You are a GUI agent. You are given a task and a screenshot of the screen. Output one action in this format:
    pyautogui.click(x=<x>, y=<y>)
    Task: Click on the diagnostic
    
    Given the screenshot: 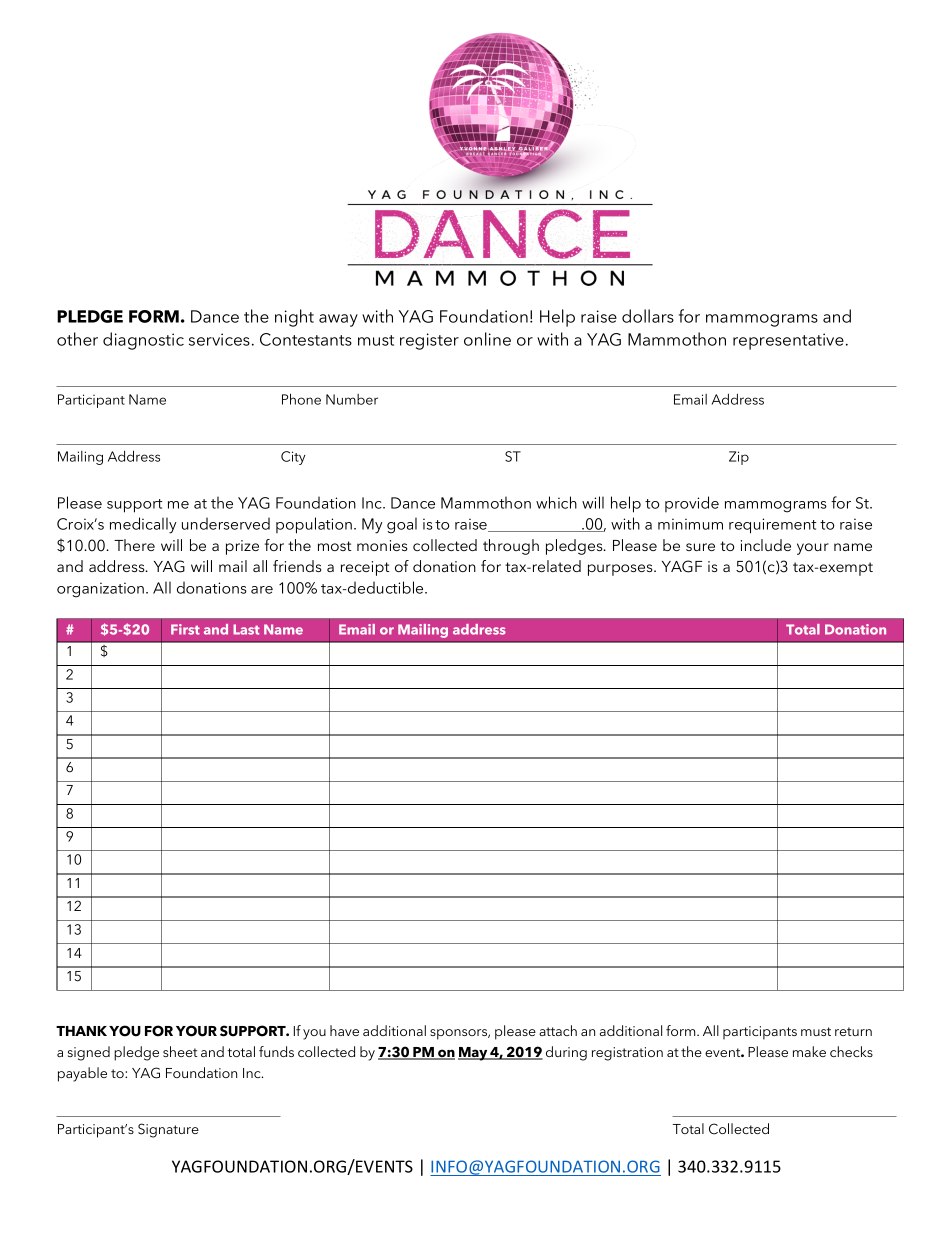 What is the action you would take?
    pyautogui.click(x=143, y=341)
